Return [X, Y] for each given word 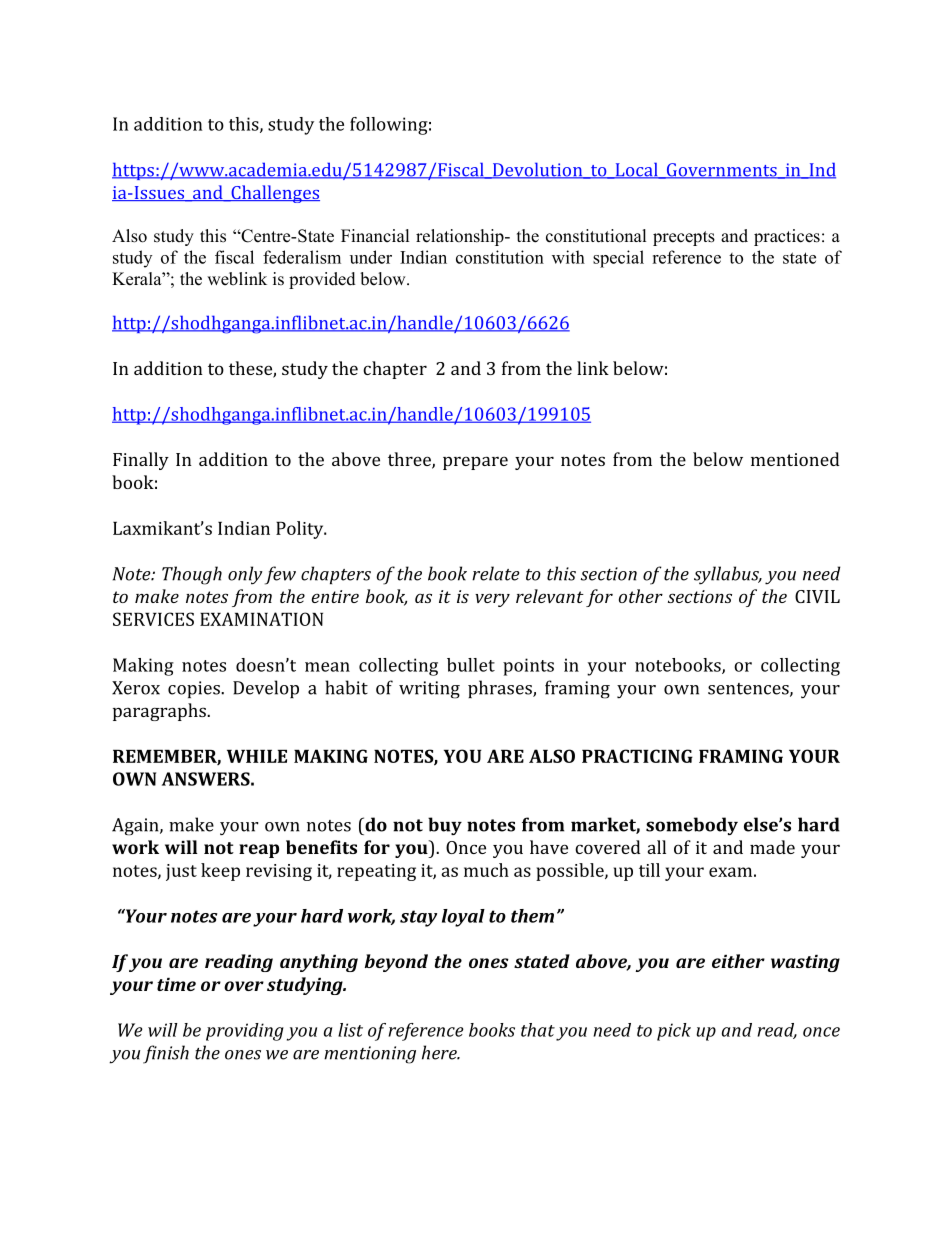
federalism [302, 257]
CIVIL [817, 596]
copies [195, 689]
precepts [684, 238]
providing [245, 1032]
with [568, 257]
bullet [471, 665]
